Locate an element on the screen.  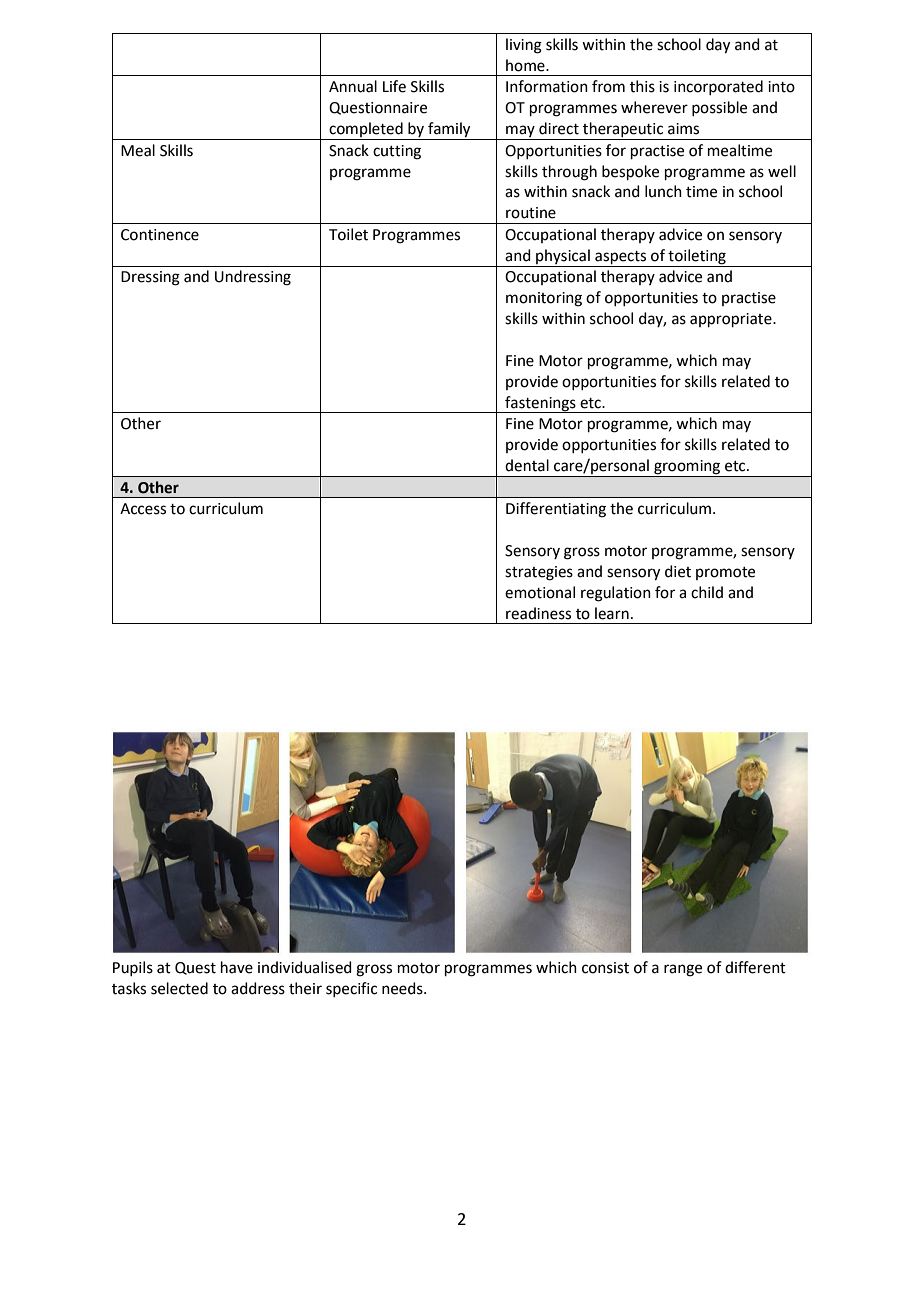
Annual is located at coordinates (353, 86).
